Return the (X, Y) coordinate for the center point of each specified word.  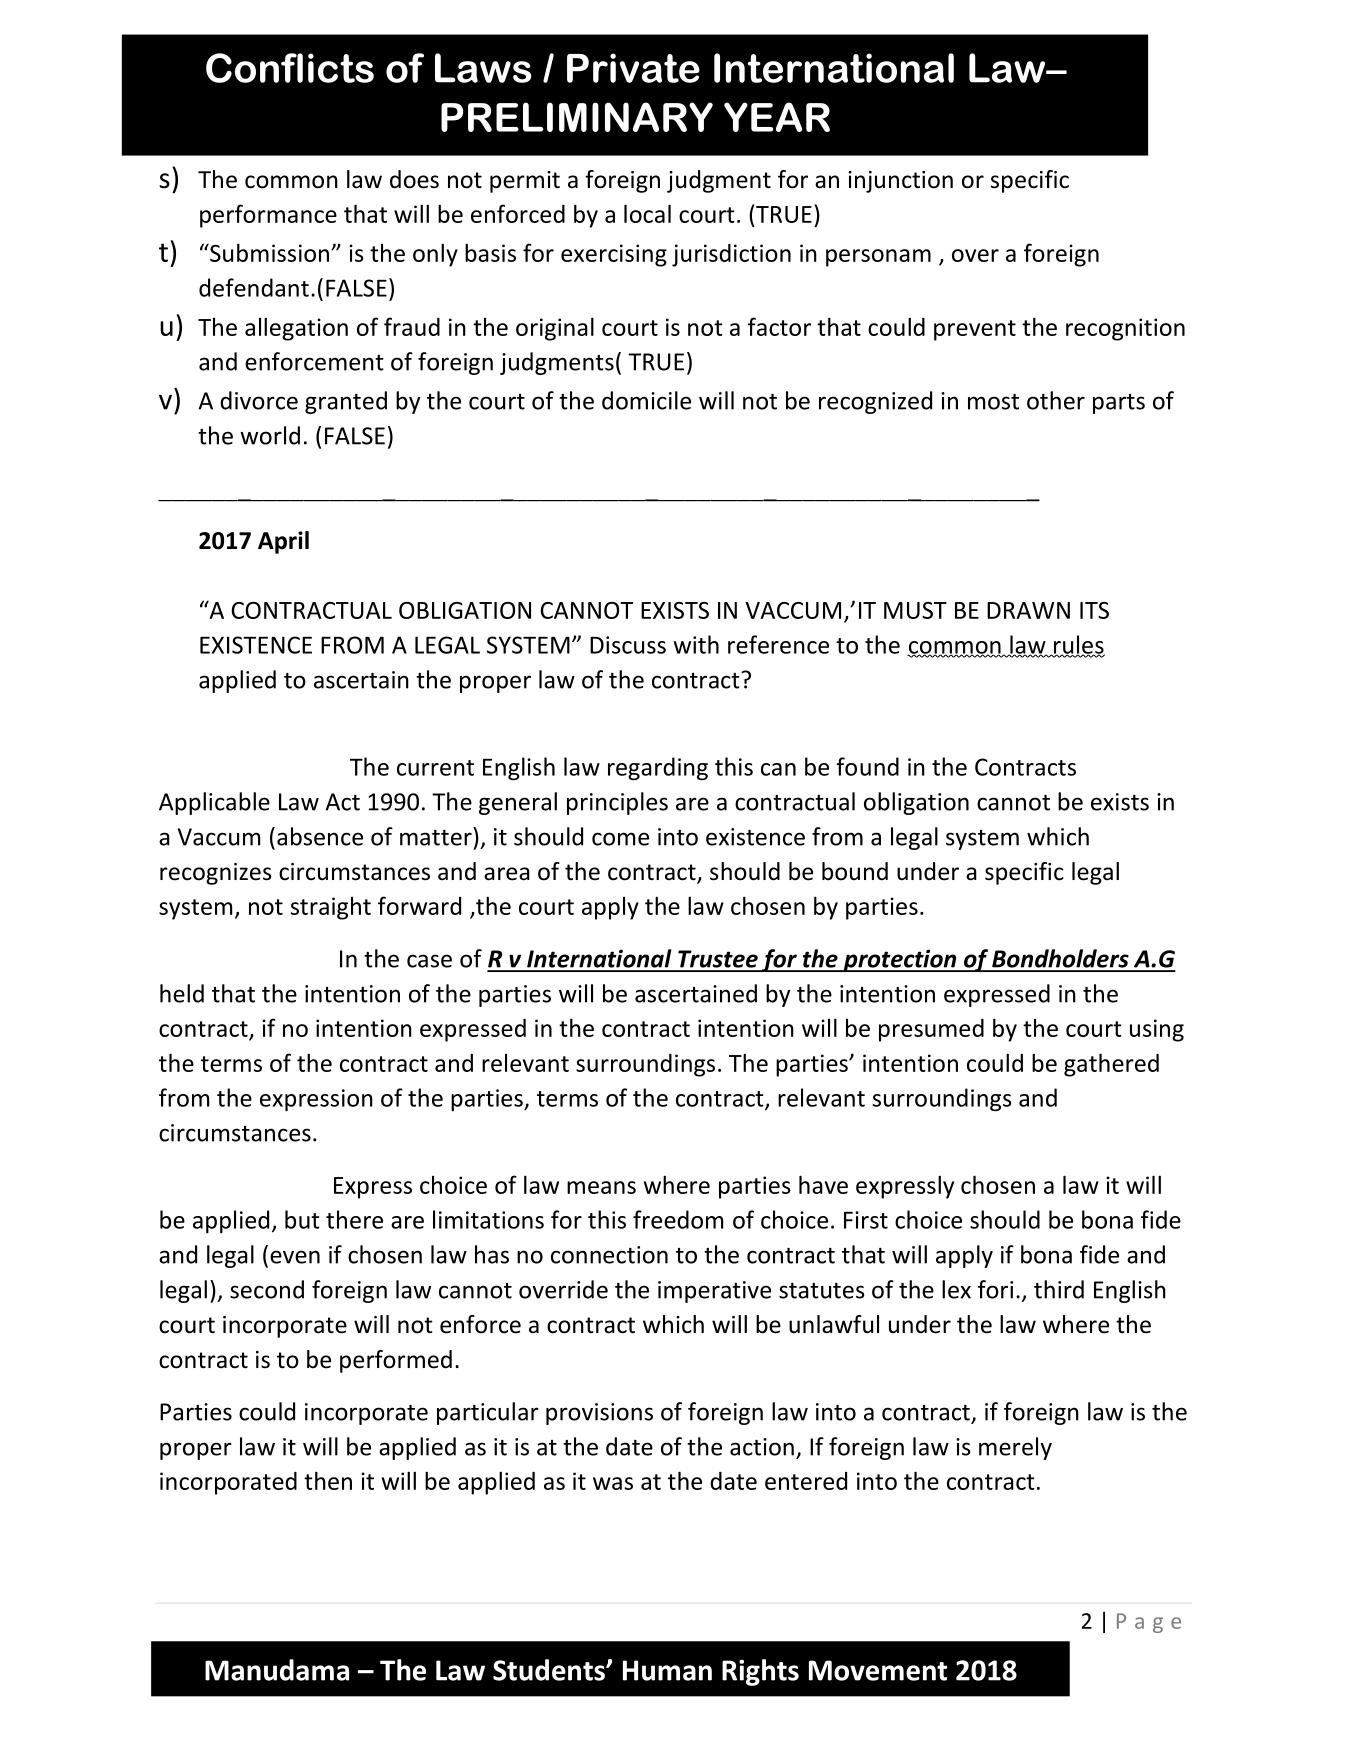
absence (320, 836)
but (302, 1219)
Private (633, 68)
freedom (678, 1219)
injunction (900, 182)
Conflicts (290, 68)
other (1056, 400)
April (283, 542)
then (328, 1480)
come (620, 839)
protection (900, 960)
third (1059, 1289)
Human (667, 1670)
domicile (646, 400)
